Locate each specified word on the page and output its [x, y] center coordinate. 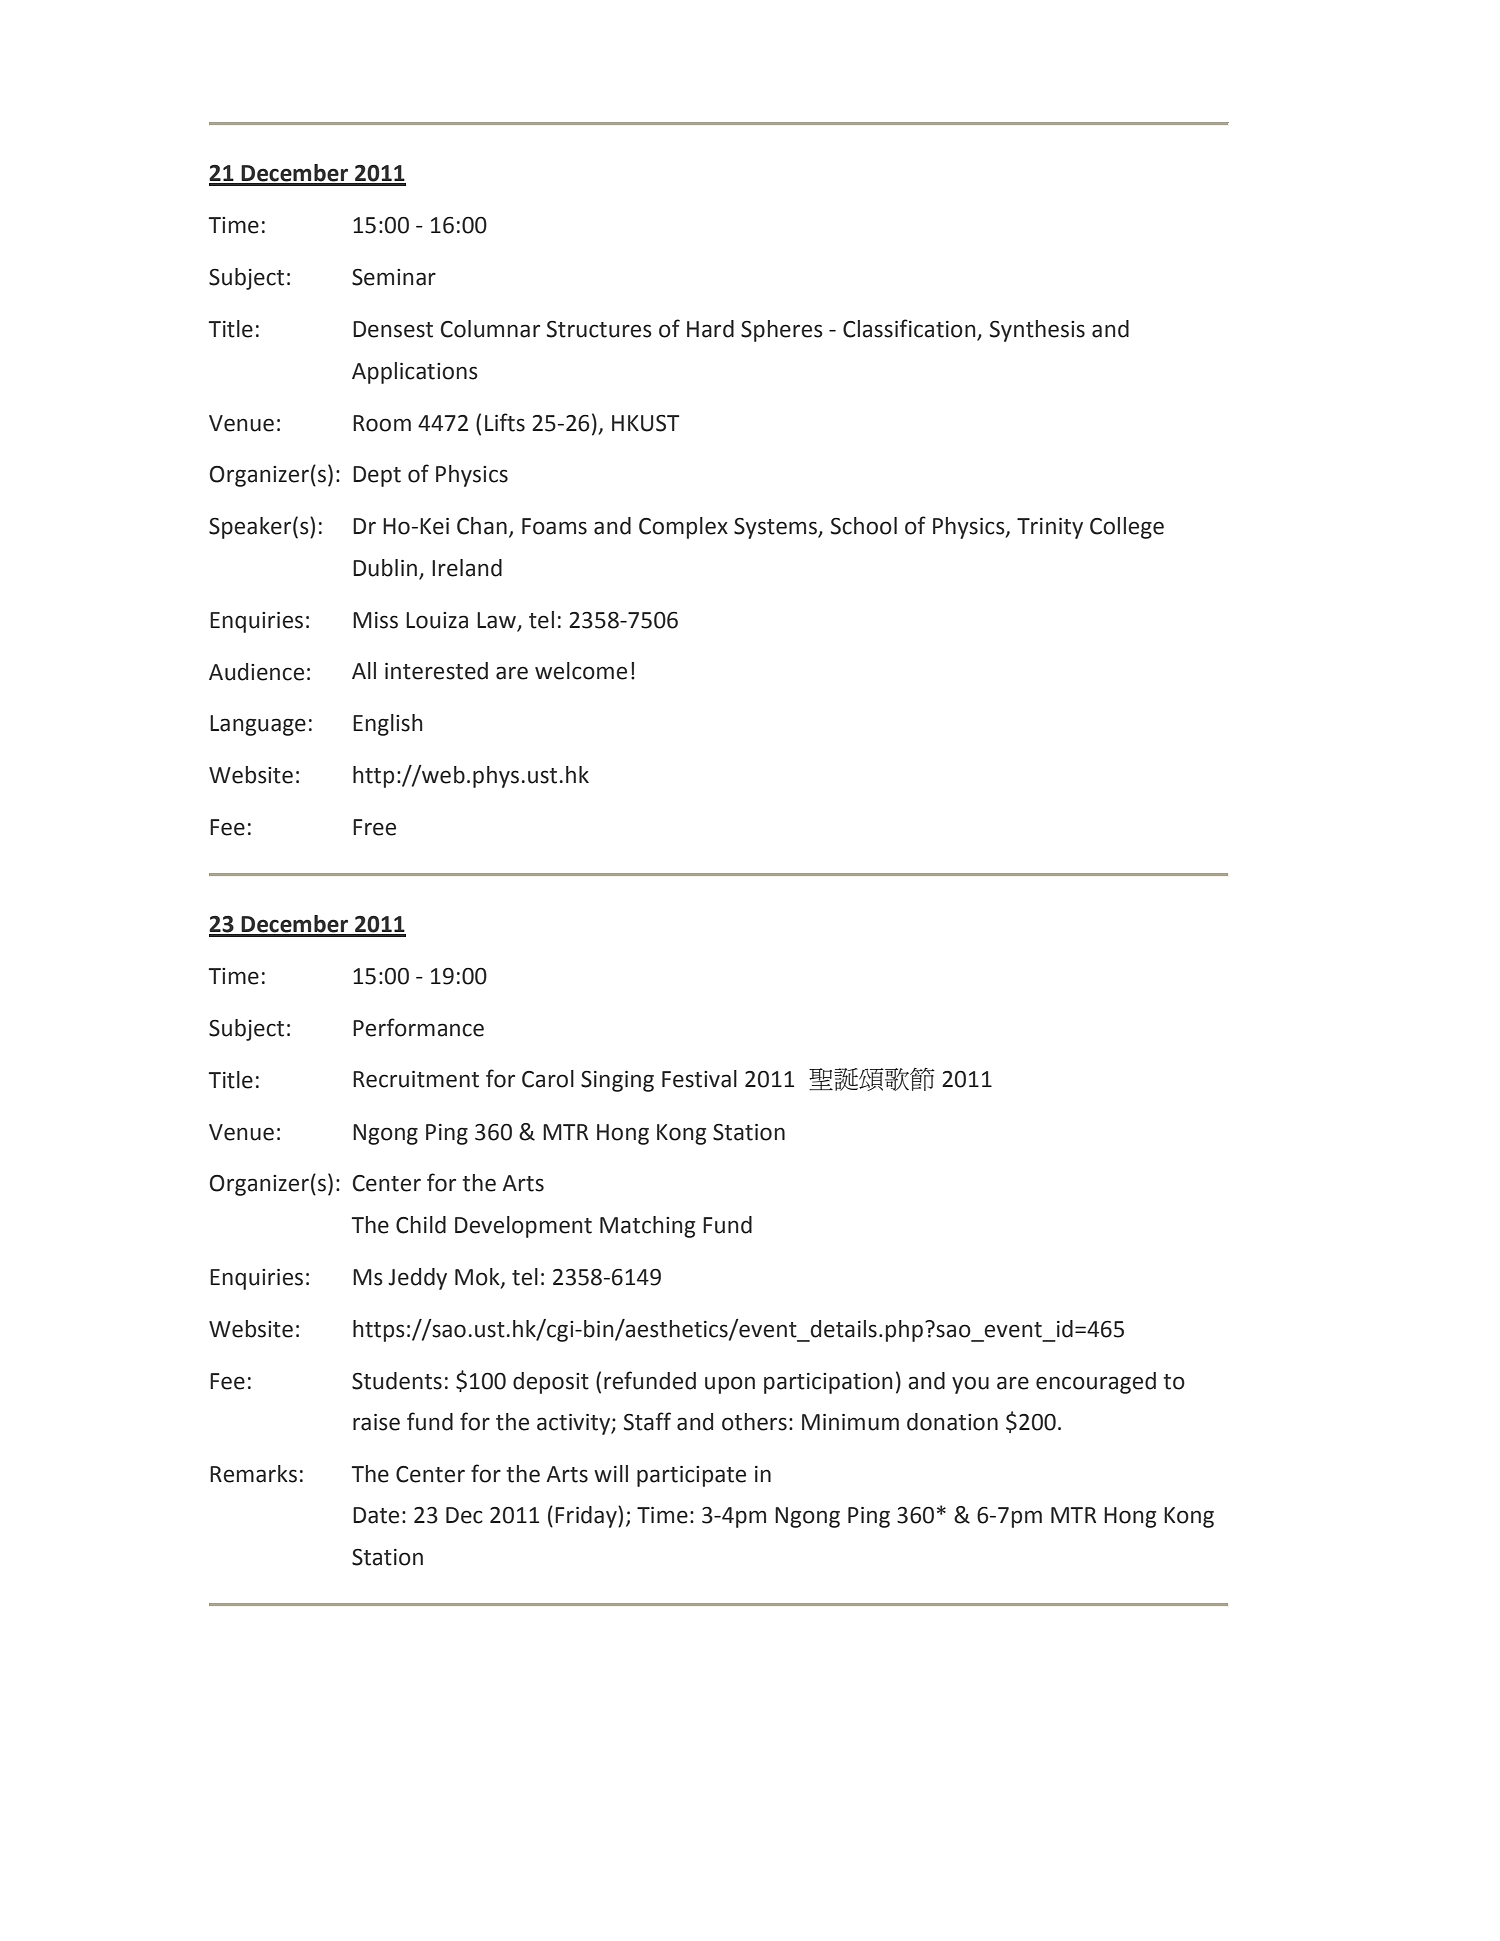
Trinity [1050, 528]
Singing [617, 1081]
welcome [581, 671]
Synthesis [1037, 331]
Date [376, 1515]
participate [691, 1476]
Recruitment [416, 1079]
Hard [710, 329]
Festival [699, 1079]
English [388, 725]
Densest [393, 329]
